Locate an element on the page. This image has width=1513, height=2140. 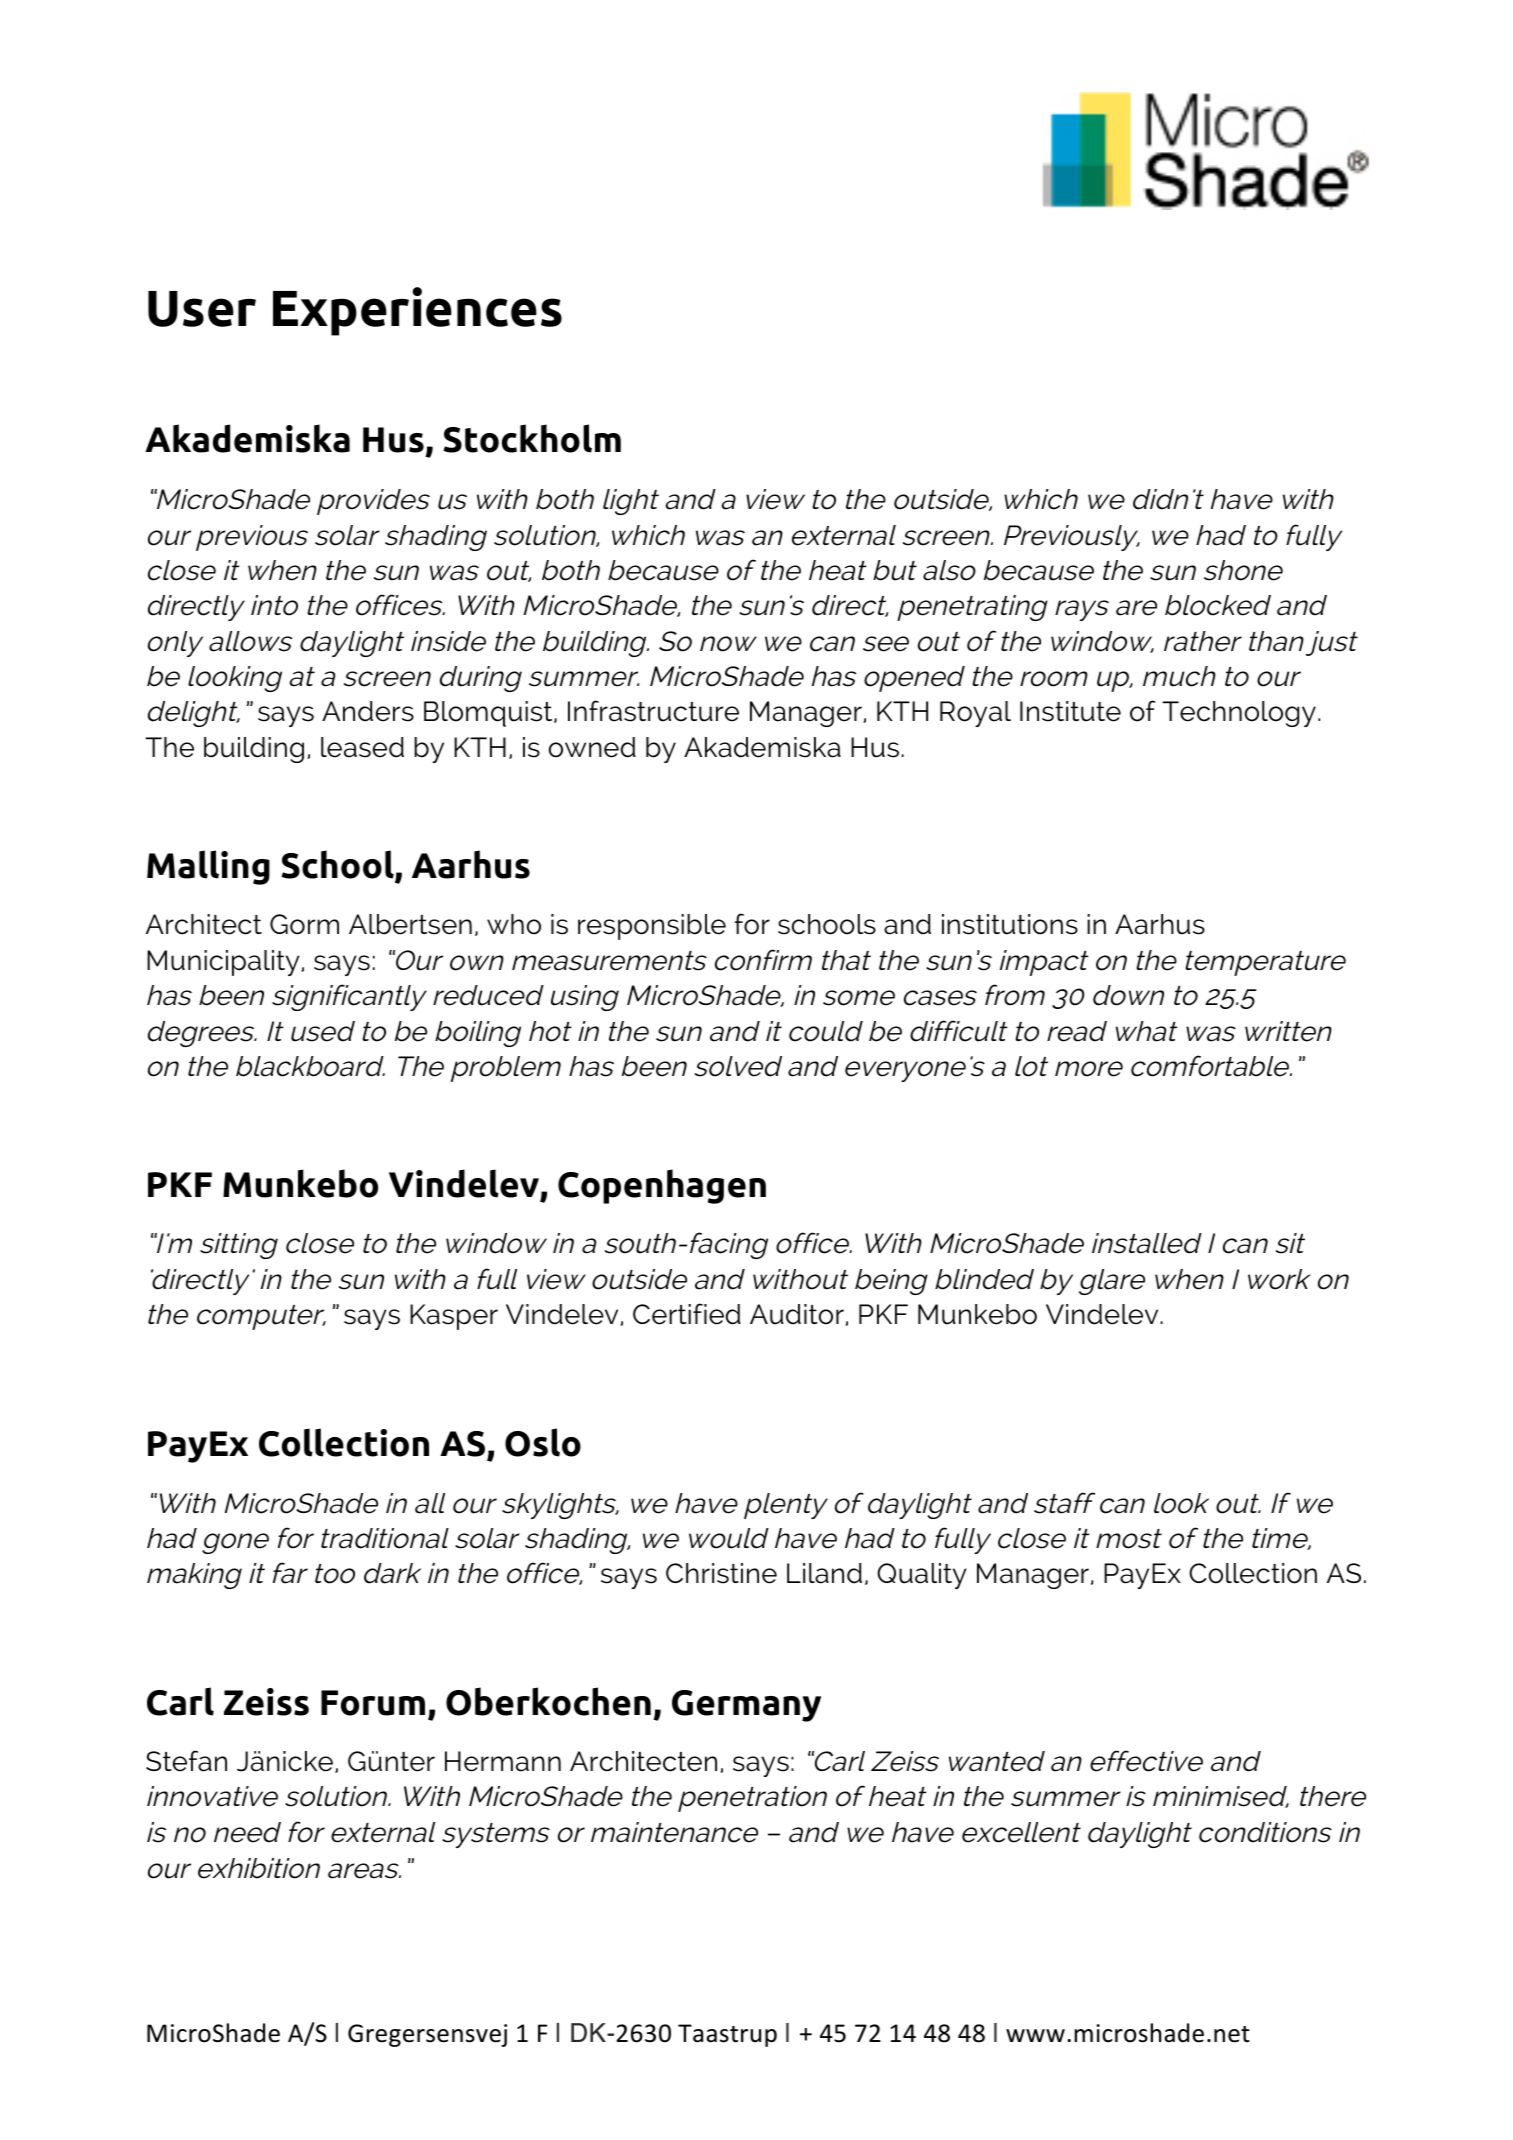
Germany is located at coordinates (746, 1706).
